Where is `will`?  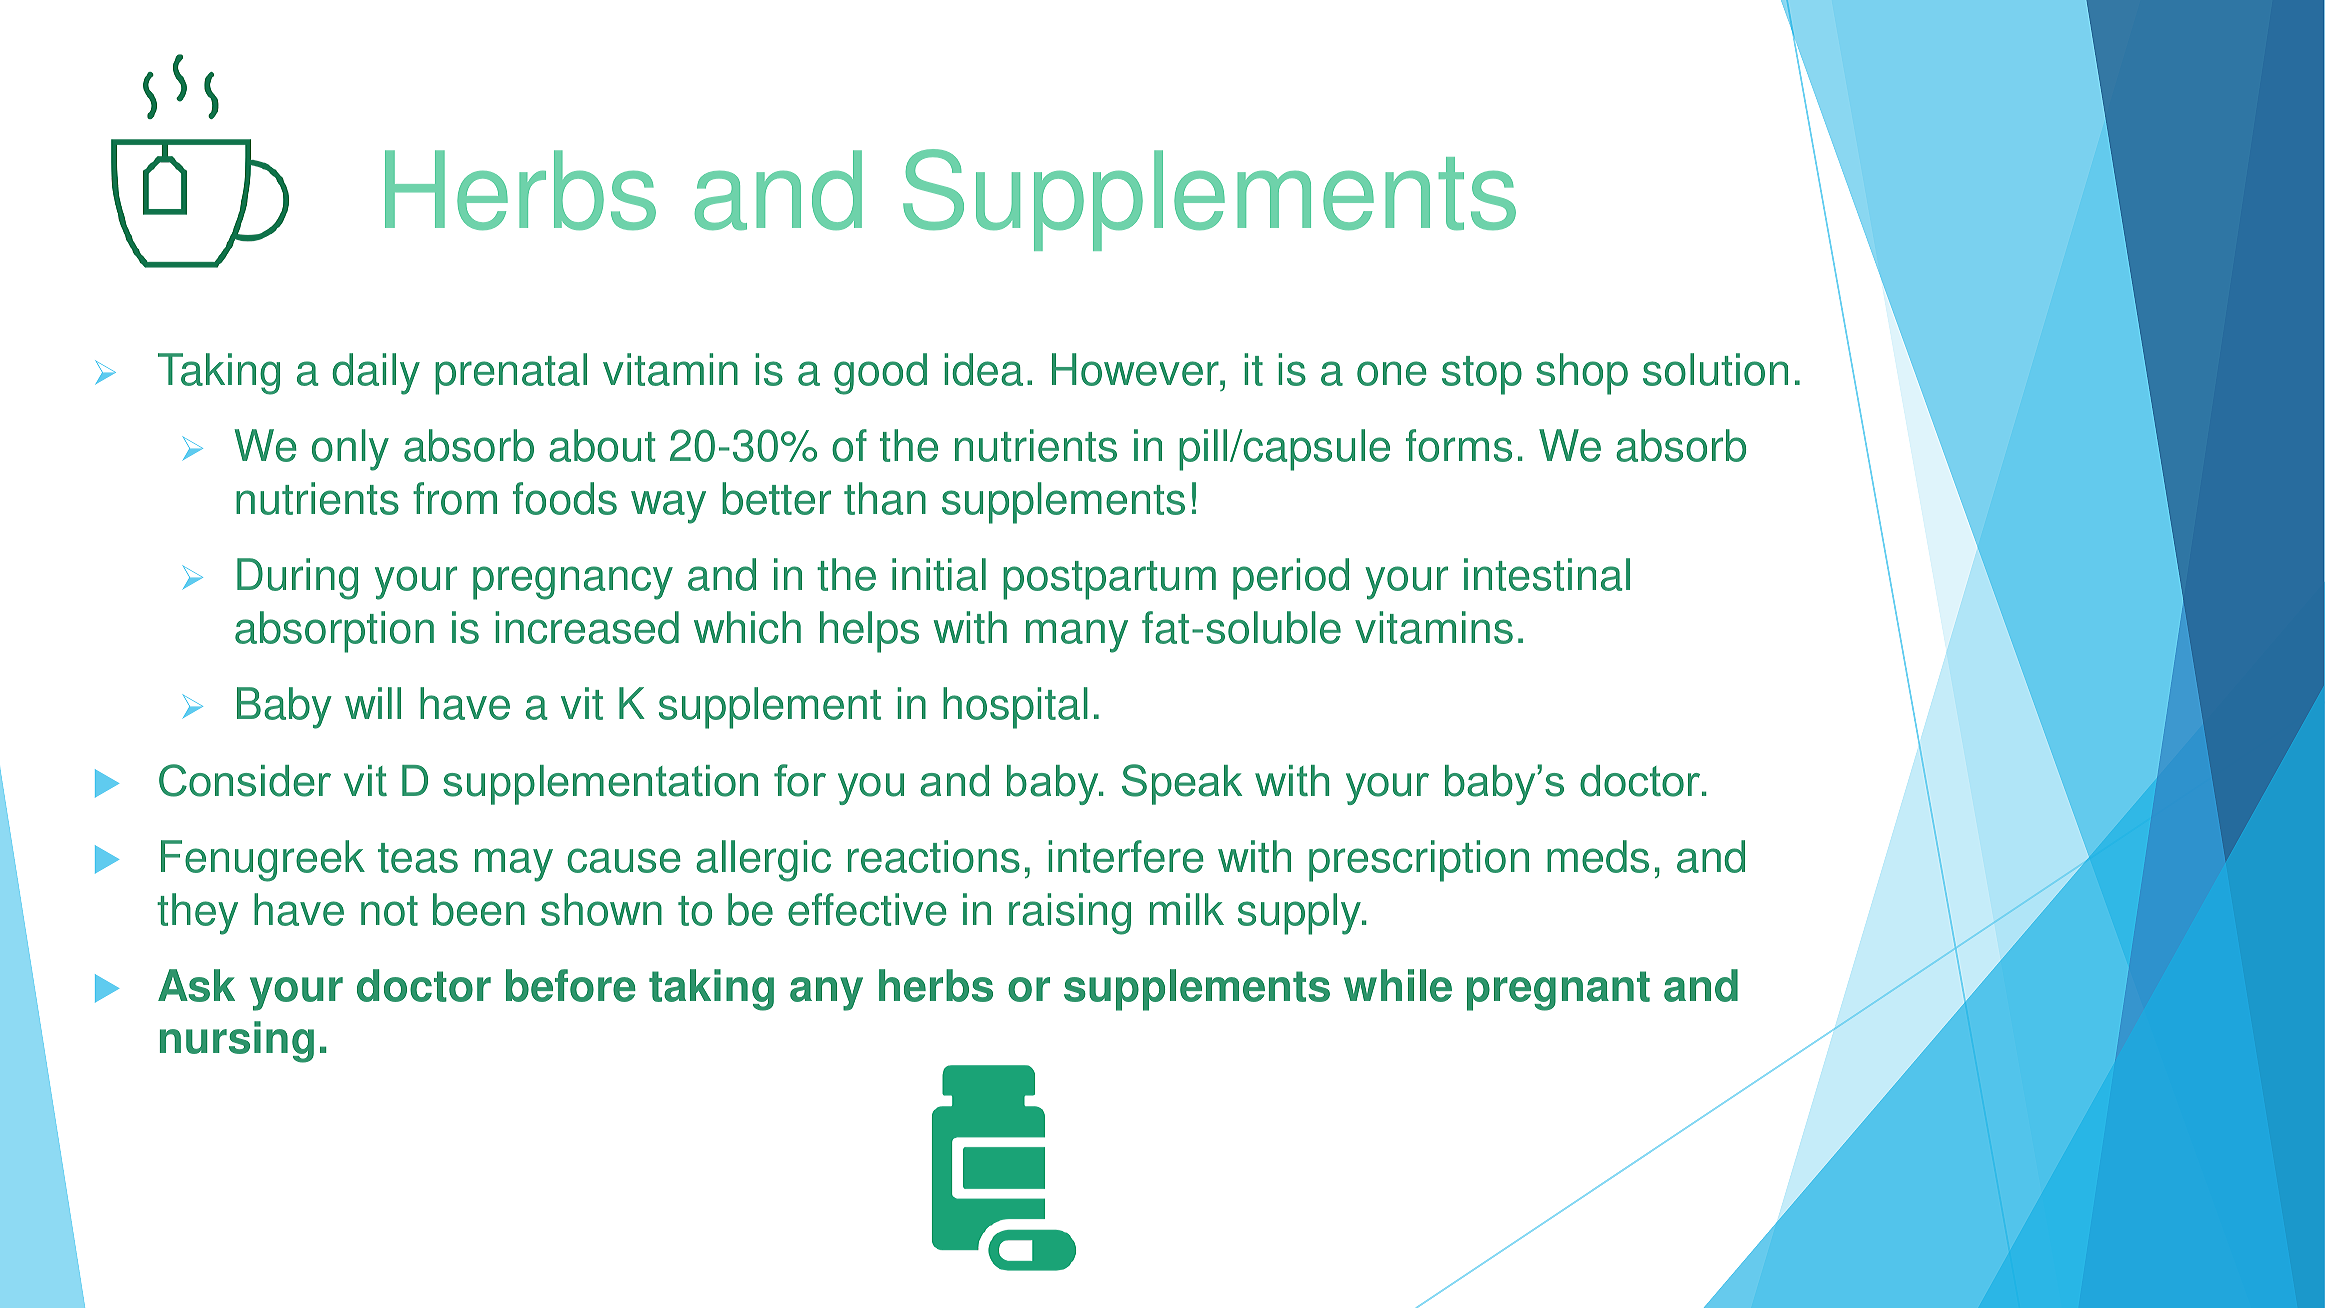
will is located at coordinates (373, 703).
